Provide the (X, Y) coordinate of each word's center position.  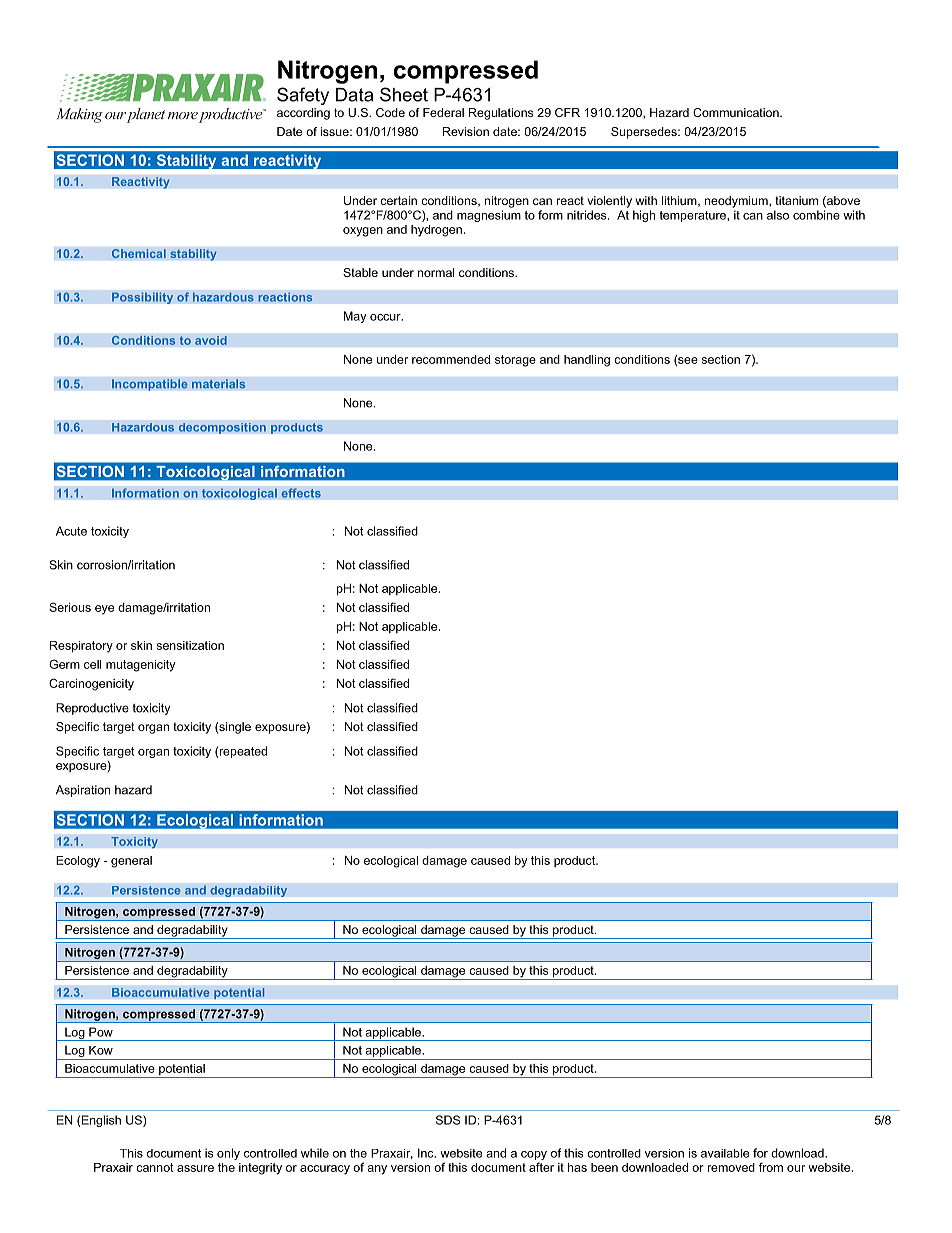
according (303, 114)
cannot (155, 1167)
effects (301, 493)
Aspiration (83, 791)
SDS (448, 1120)
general (131, 862)
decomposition (222, 428)
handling (587, 361)
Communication (737, 112)
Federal (443, 112)
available (725, 1153)
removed (731, 1167)
